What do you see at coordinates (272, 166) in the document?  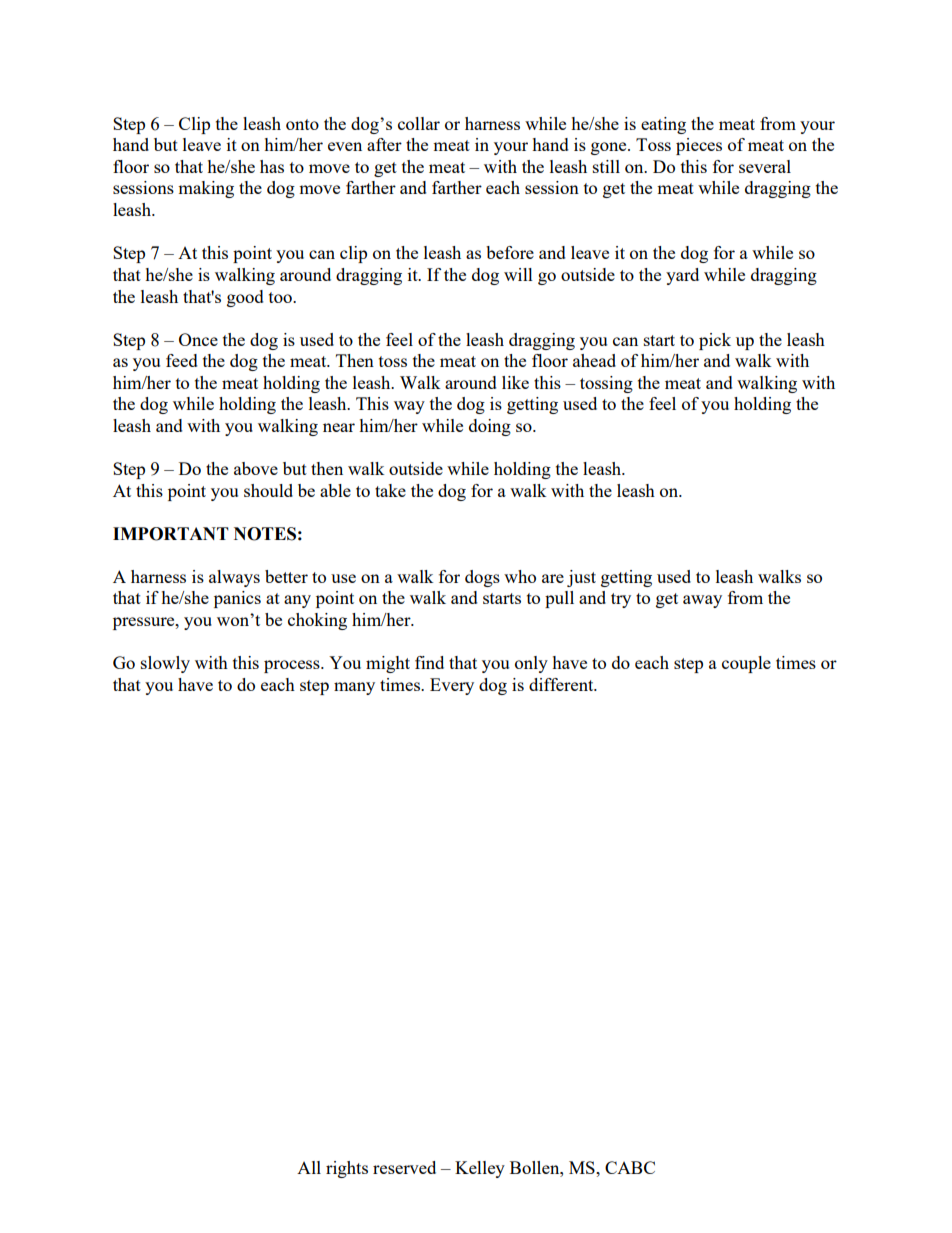 I see `has` at bounding box center [272, 166].
